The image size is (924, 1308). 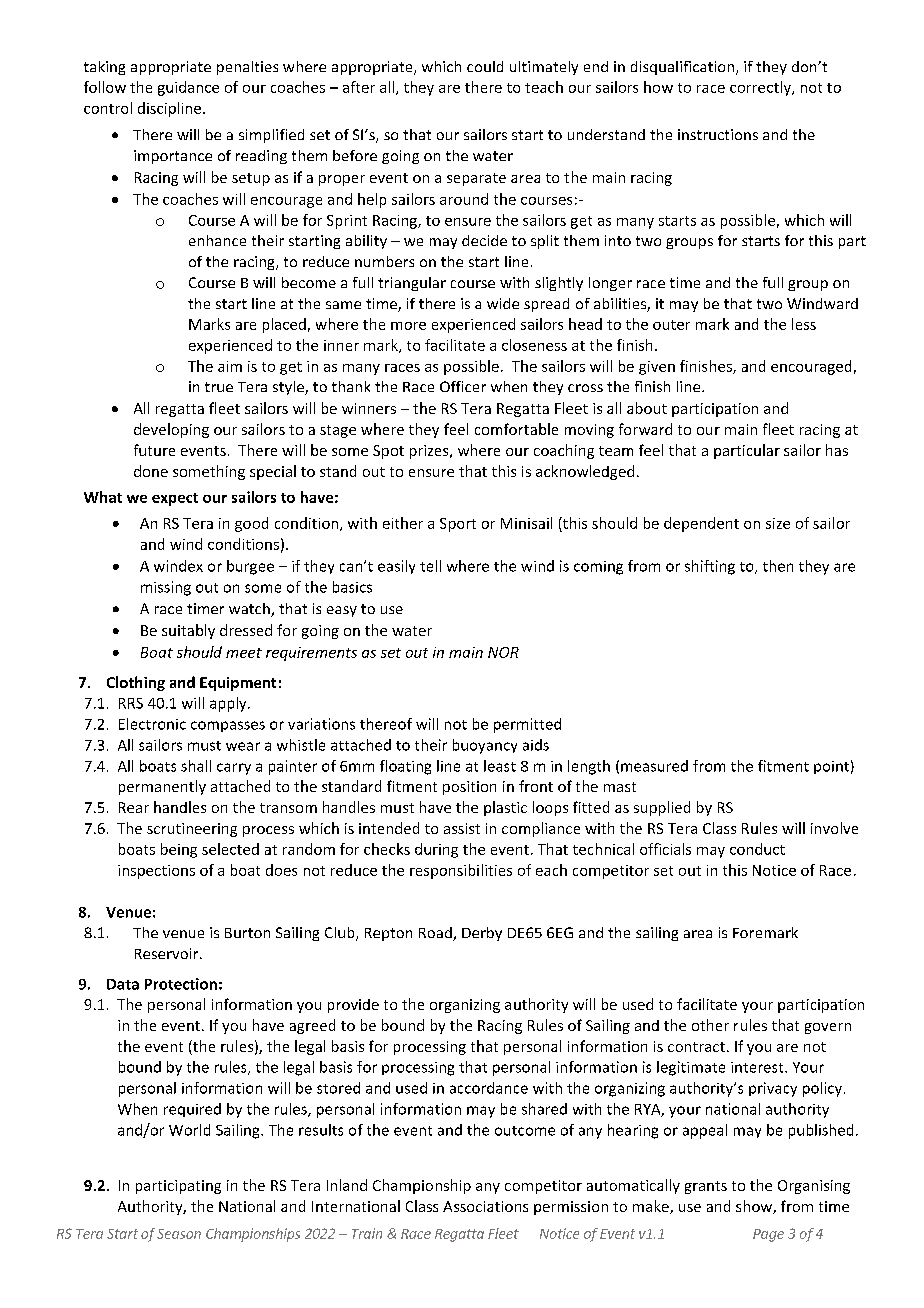 What do you see at coordinates (179, 1234) in the screenshot?
I see `Season` at bounding box center [179, 1234].
